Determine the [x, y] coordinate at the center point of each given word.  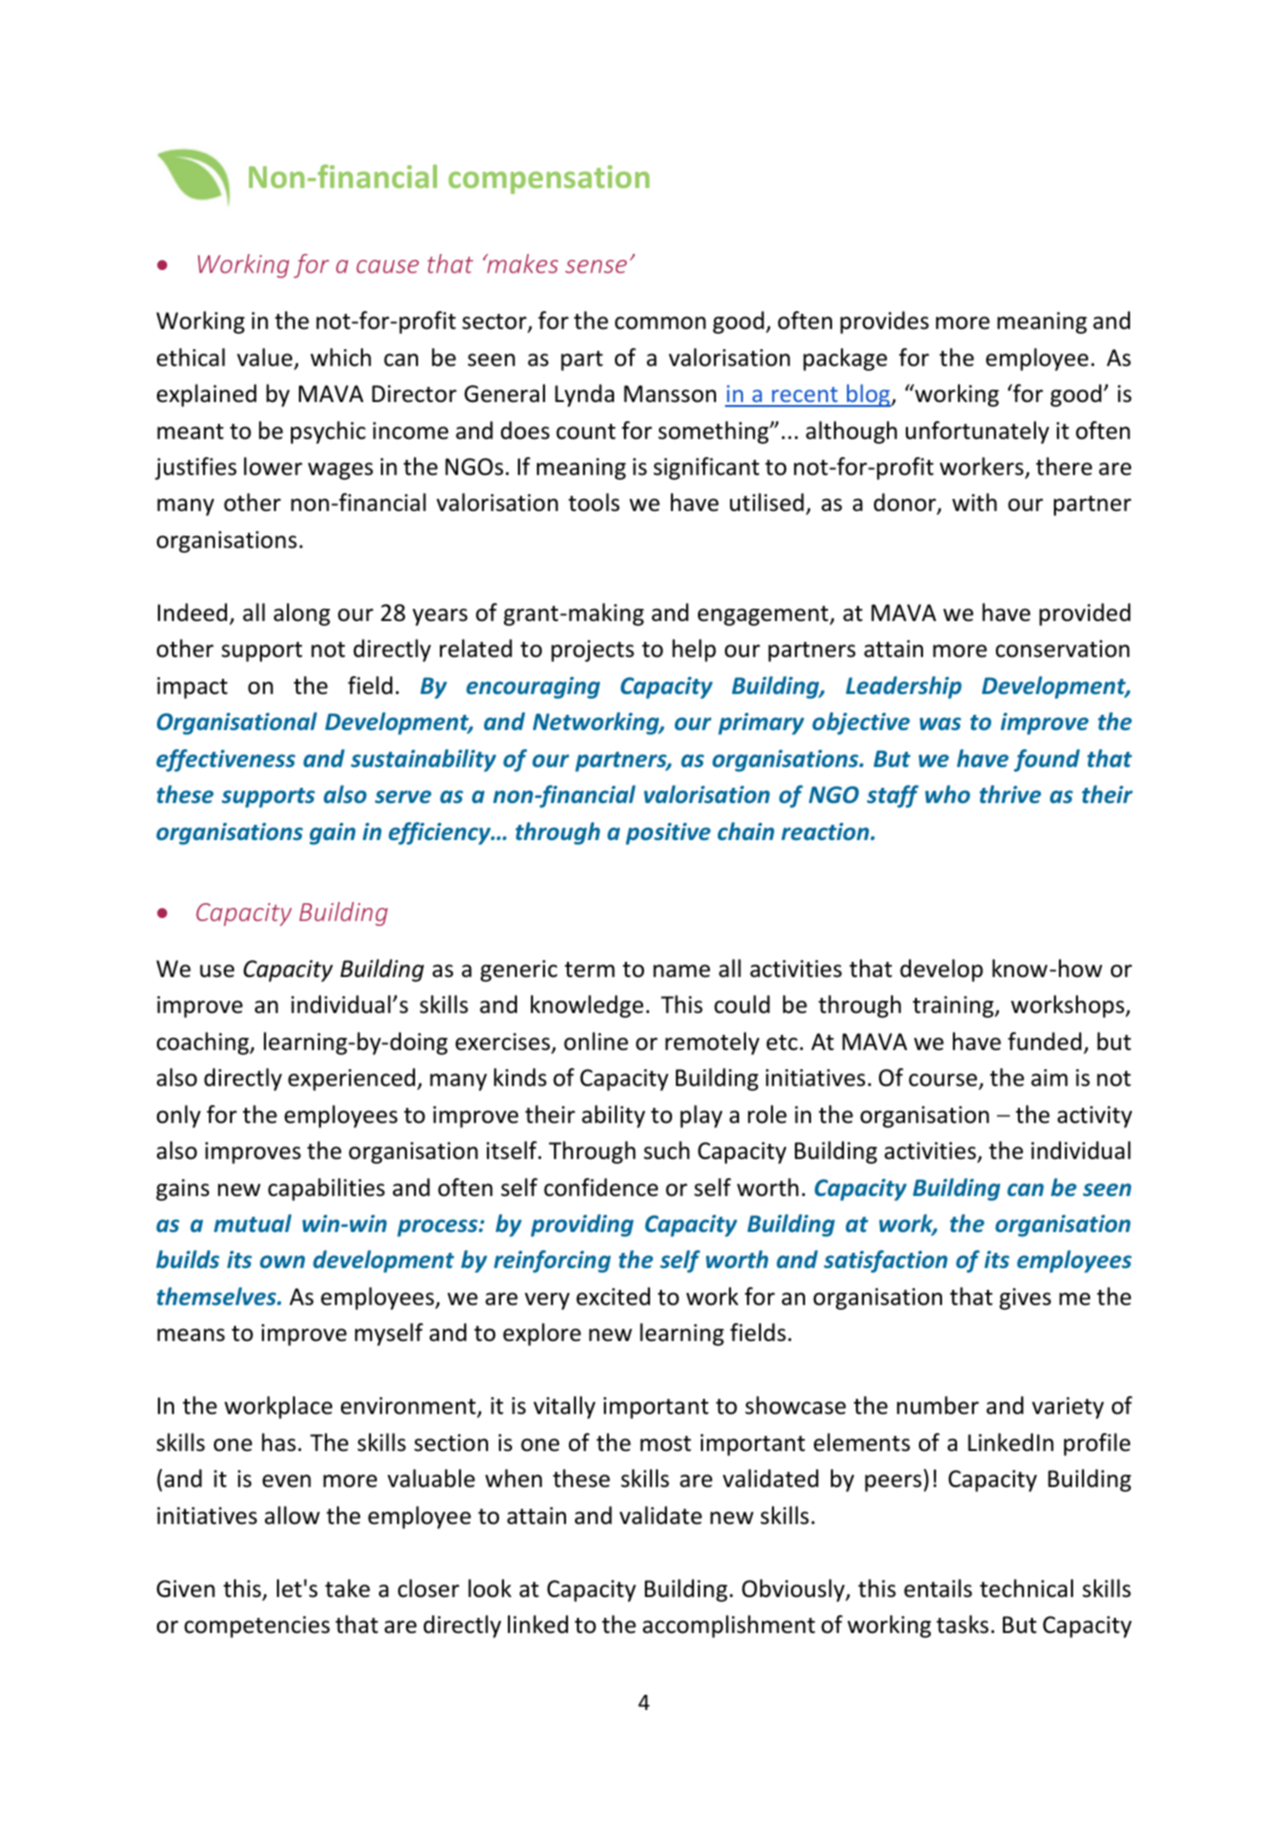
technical [1026, 1588]
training [954, 1007]
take [347, 1588]
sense [596, 266]
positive [668, 834]
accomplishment [729, 1626]
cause [387, 266]
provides [884, 322]
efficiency [441, 833]
